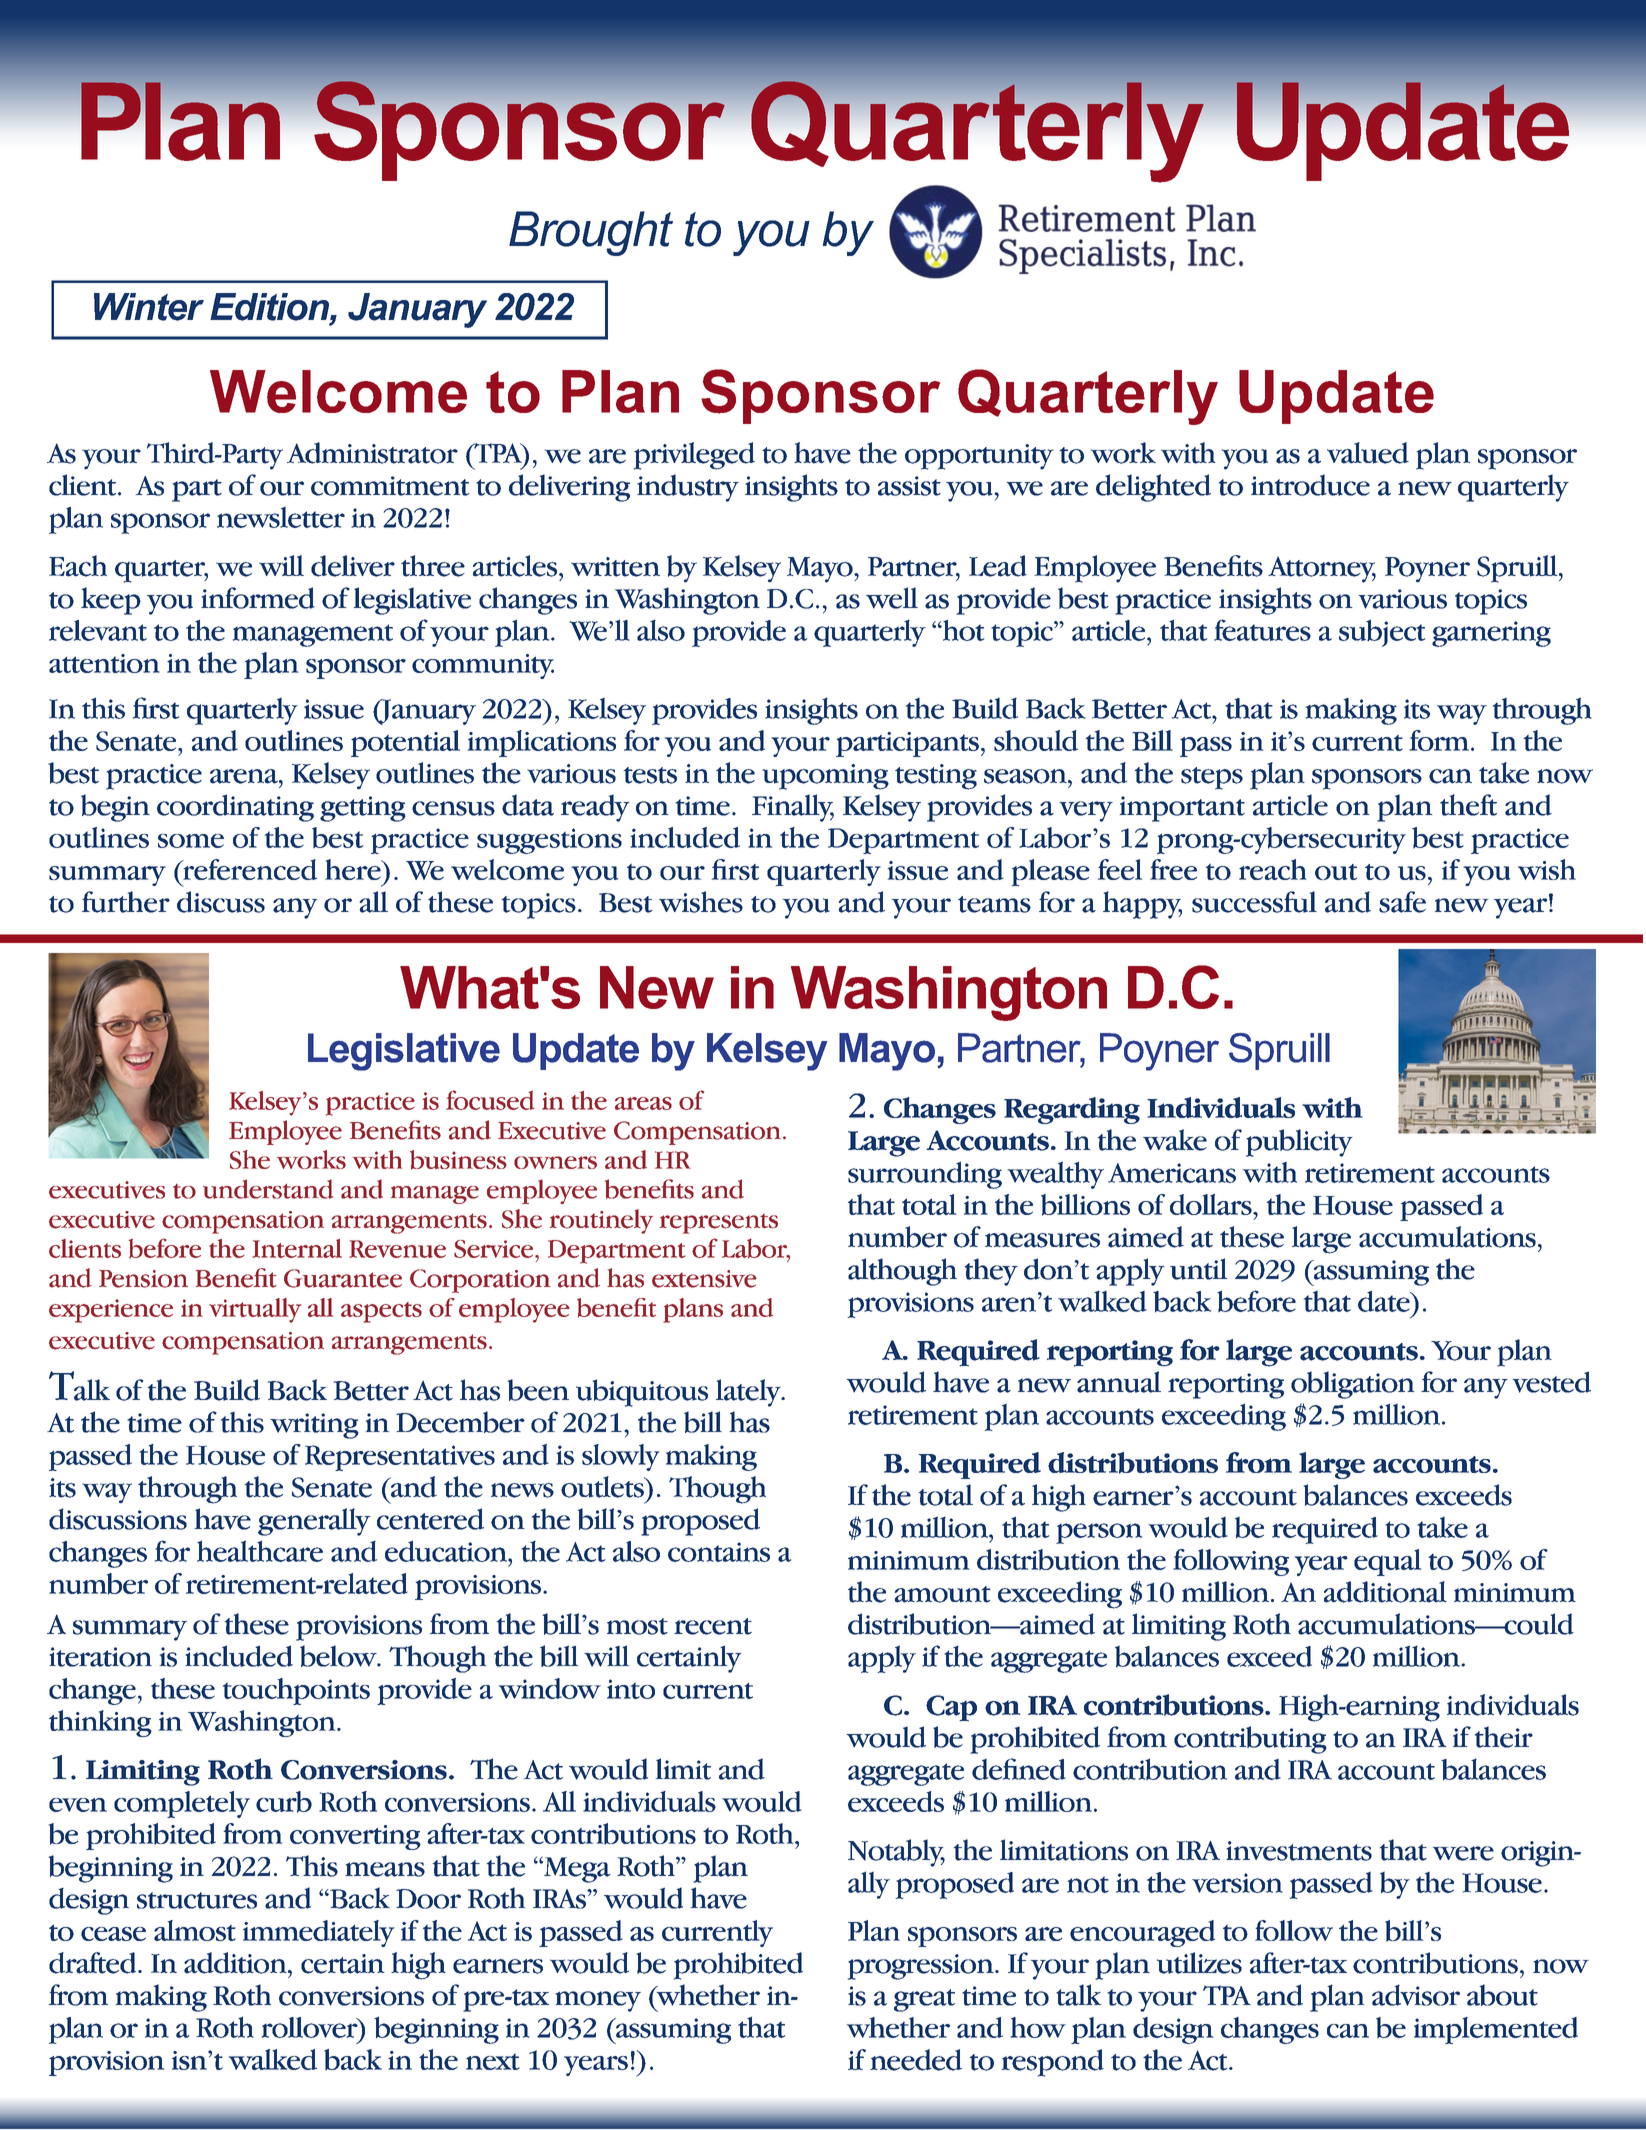 This image has width=1646, height=2130. What do you see at coordinates (268, 1189) in the image?
I see `understand` at bounding box center [268, 1189].
